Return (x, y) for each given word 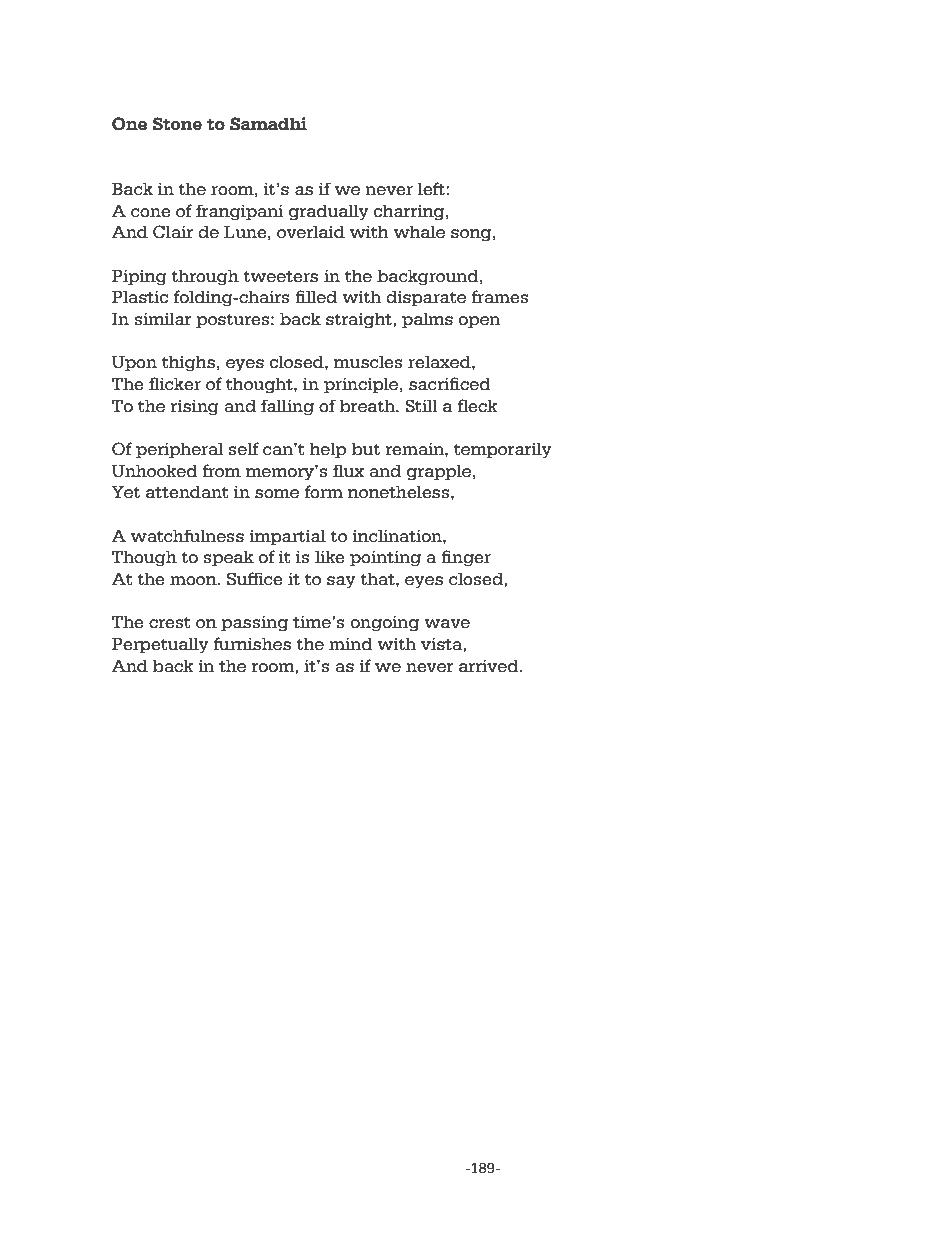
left (432, 189)
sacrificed (450, 384)
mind (351, 644)
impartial (287, 537)
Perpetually (160, 646)
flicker (175, 384)
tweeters (280, 277)
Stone (177, 124)
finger (466, 558)
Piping (139, 278)
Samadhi (268, 124)
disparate (426, 298)
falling (287, 407)
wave (447, 624)
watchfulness (187, 536)
